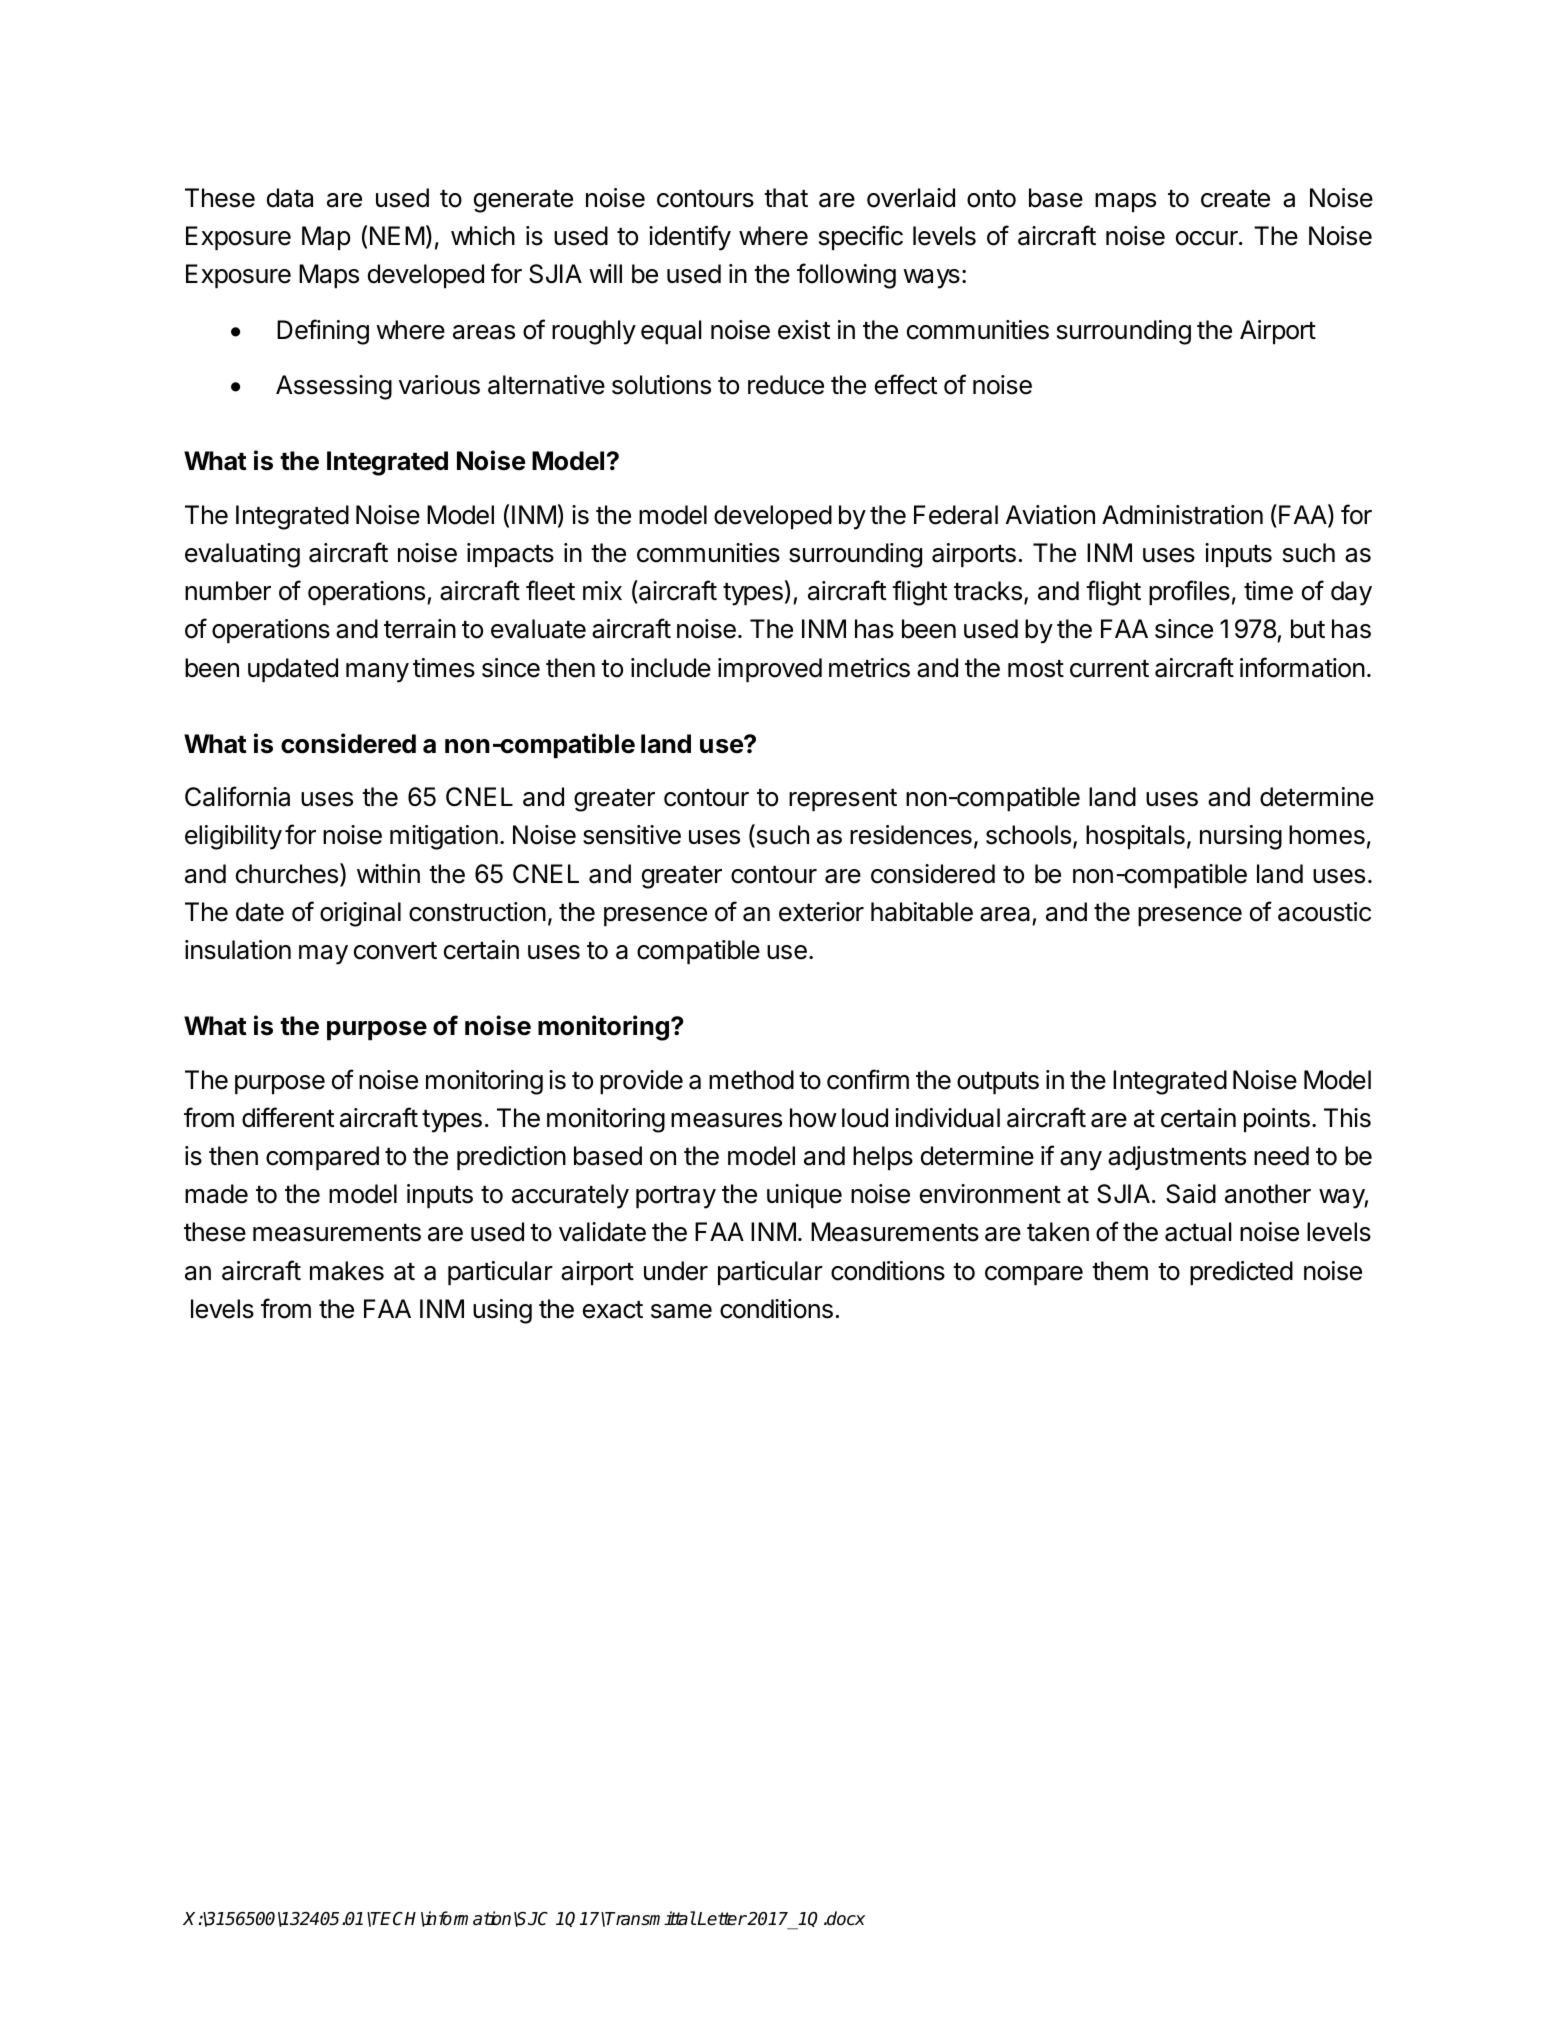 Image resolution: width=1562 pixels, height=2021 pixels. What do you see at coordinates (288, 1117) in the screenshot?
I see `different` at bounding box center [288, 1117].
